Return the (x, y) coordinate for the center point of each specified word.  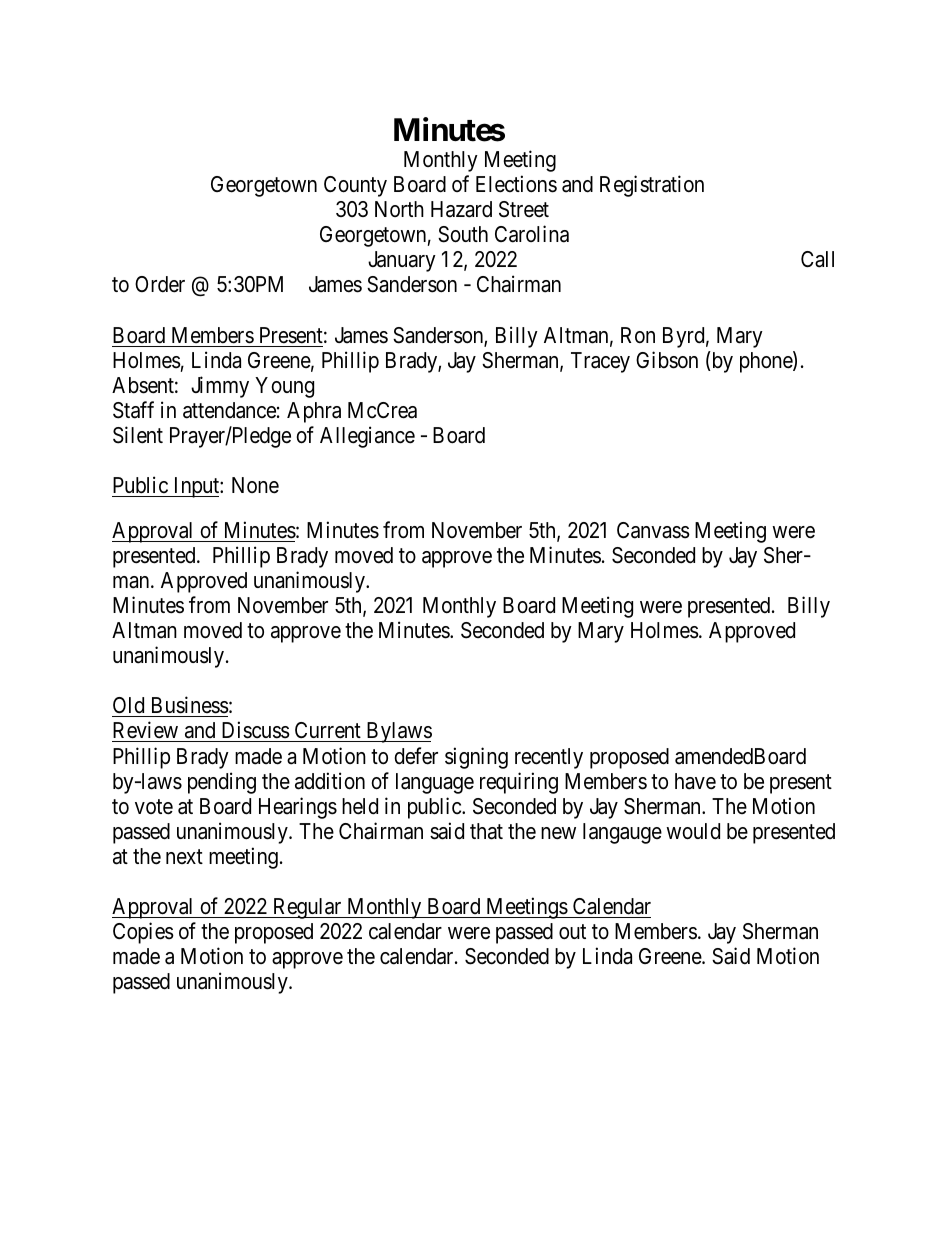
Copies (143, 933)
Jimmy (220, 387)
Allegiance (367, 437)
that (486, 831)
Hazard (461, 209)
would (693, 831)
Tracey (600, 362)
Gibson (667, 360)
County (355, 186)
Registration (652, 186)
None (255, 485)
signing (476, 758)
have (695, 781)
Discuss (256, 730)
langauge (622, 833)
